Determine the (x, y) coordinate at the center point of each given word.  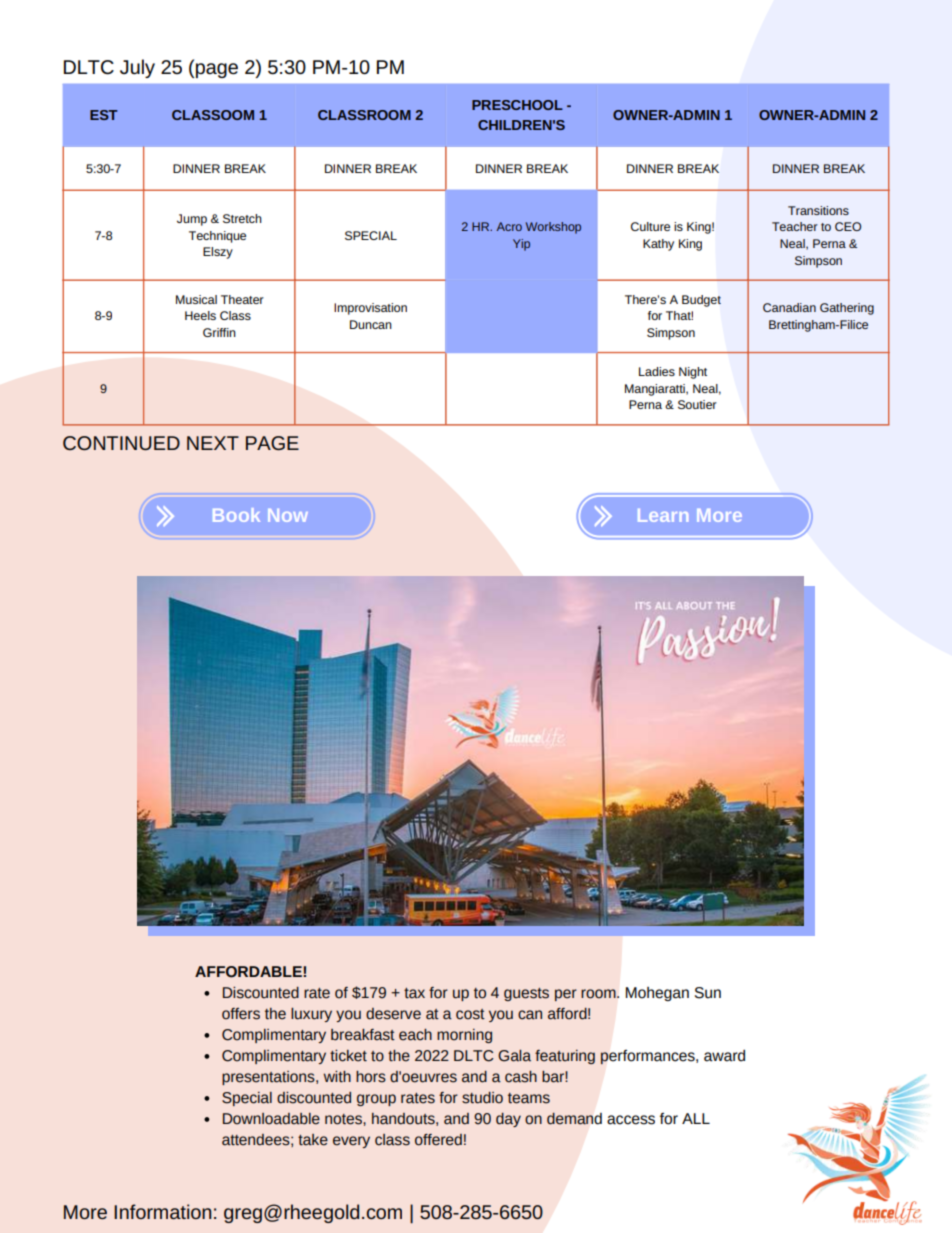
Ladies (657, 371)
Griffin (219, 332)
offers (241, 1014)
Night (693, 373)
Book (236, 515)
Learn (663, 515)
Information (162, 1211)
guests (526, 994)
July (137, 68)
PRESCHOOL (517, 105)
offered (438, 1140)
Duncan (371, 324)
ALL (696, 1118)
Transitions (818, 210)
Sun (708, 993)
